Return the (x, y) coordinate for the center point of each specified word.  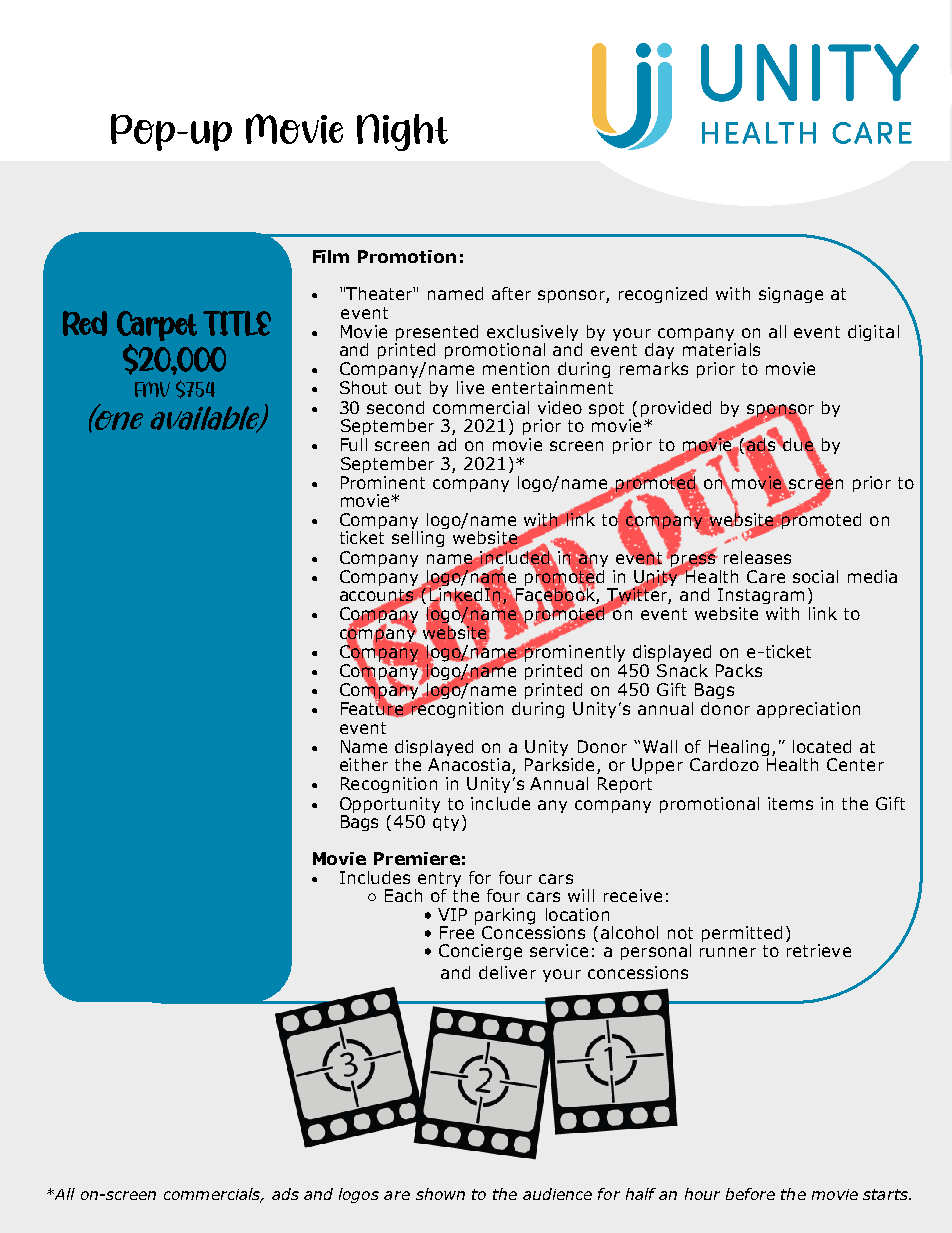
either (364, 764)
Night (402, 132)
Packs (739, 670)
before (750, 1194)
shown (440, 1194)
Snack (682, 669)
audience (557, 1194)
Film (331, 256)
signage (791, 295)
